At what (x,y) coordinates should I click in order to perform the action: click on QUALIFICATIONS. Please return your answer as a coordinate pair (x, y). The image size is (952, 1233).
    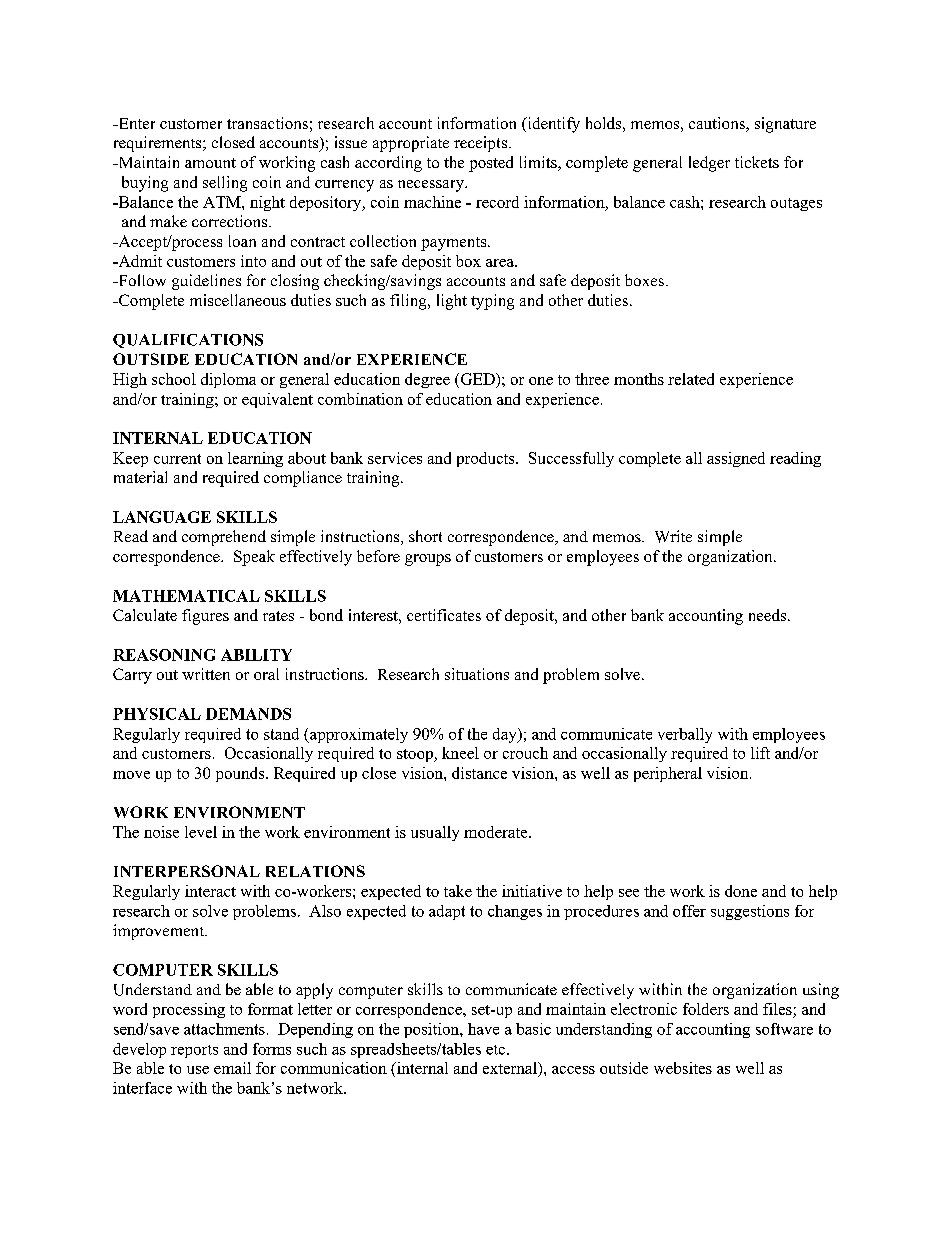
    Looking at the image, I should click on (188, 341).
